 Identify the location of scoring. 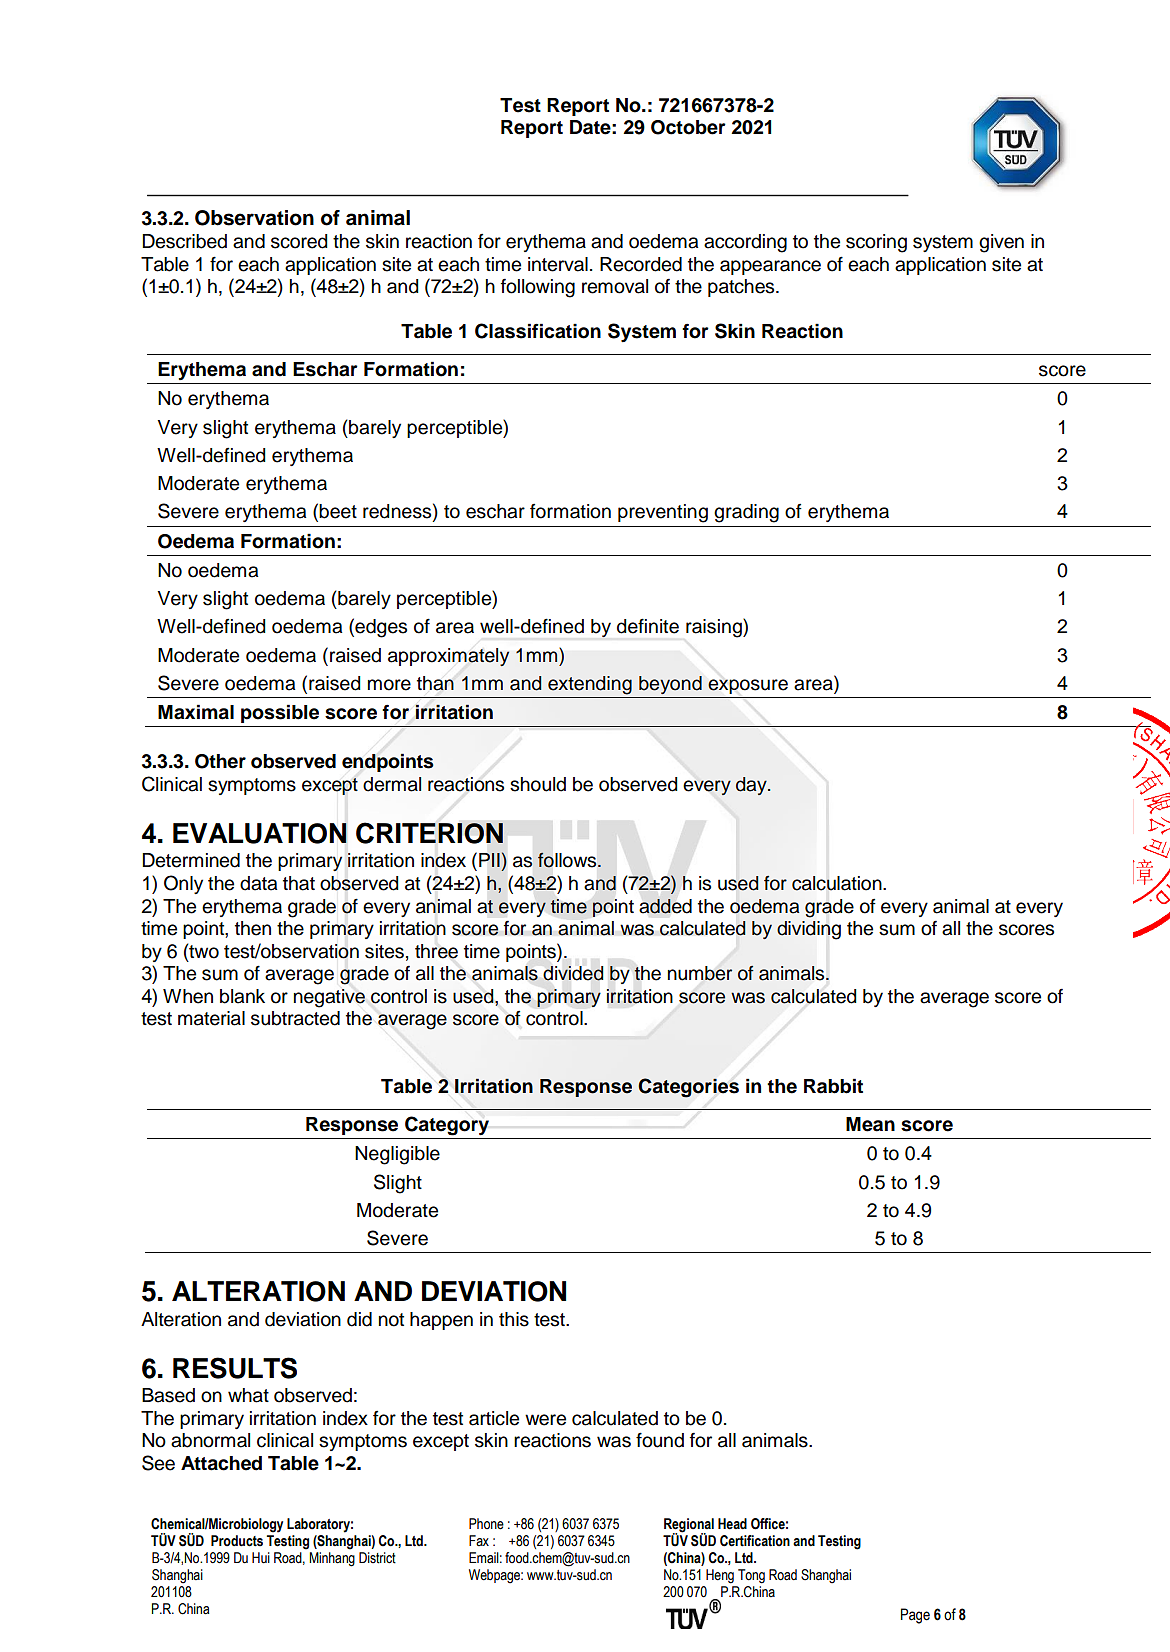
(876, 243).
